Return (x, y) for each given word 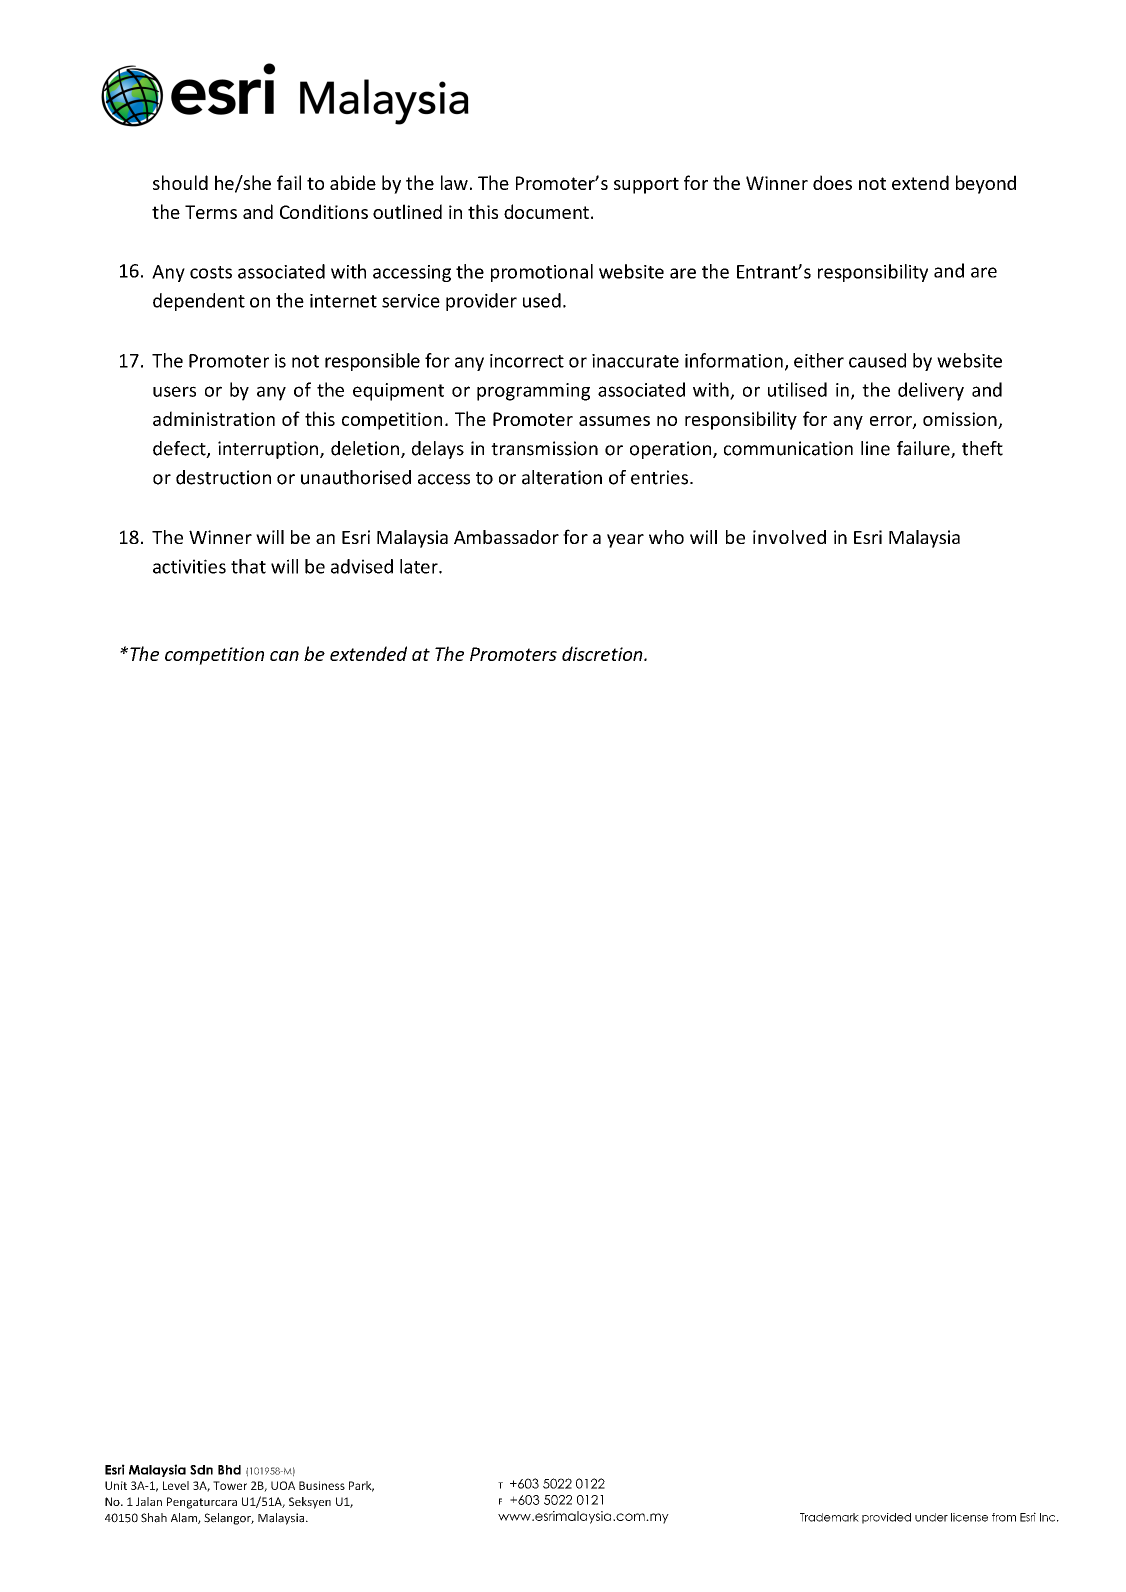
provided (886, 1518)
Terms (211, 212)
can (284, 656)
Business (322, 1485)
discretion (603, 653)
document (546, 211)
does (832, 182)
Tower (230, 1485)
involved (789, 537)
